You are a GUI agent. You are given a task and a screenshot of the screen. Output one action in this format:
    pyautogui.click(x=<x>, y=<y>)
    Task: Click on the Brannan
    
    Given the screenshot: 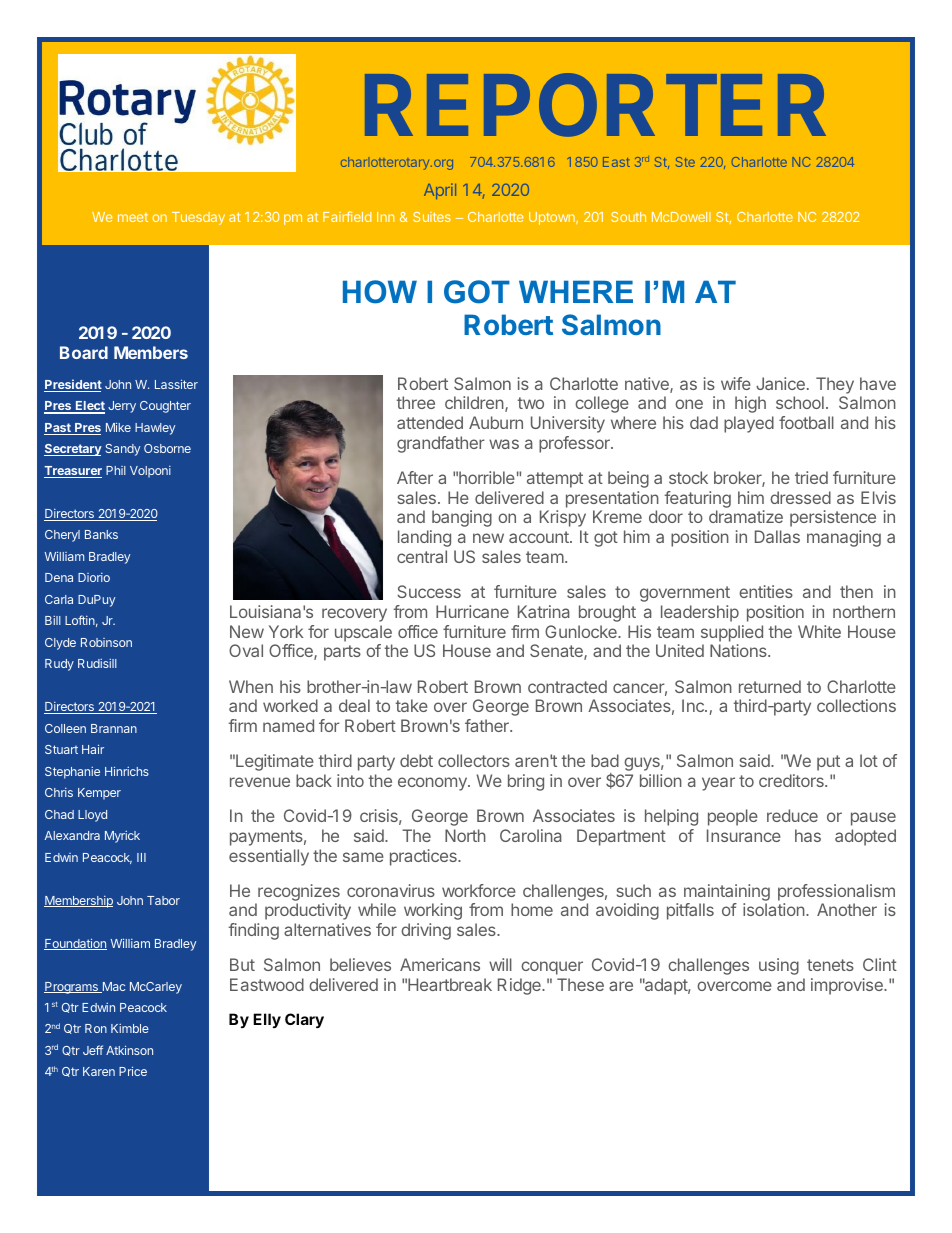 What is the action you would take?
    pyautogui.click(x=114, y=728)
